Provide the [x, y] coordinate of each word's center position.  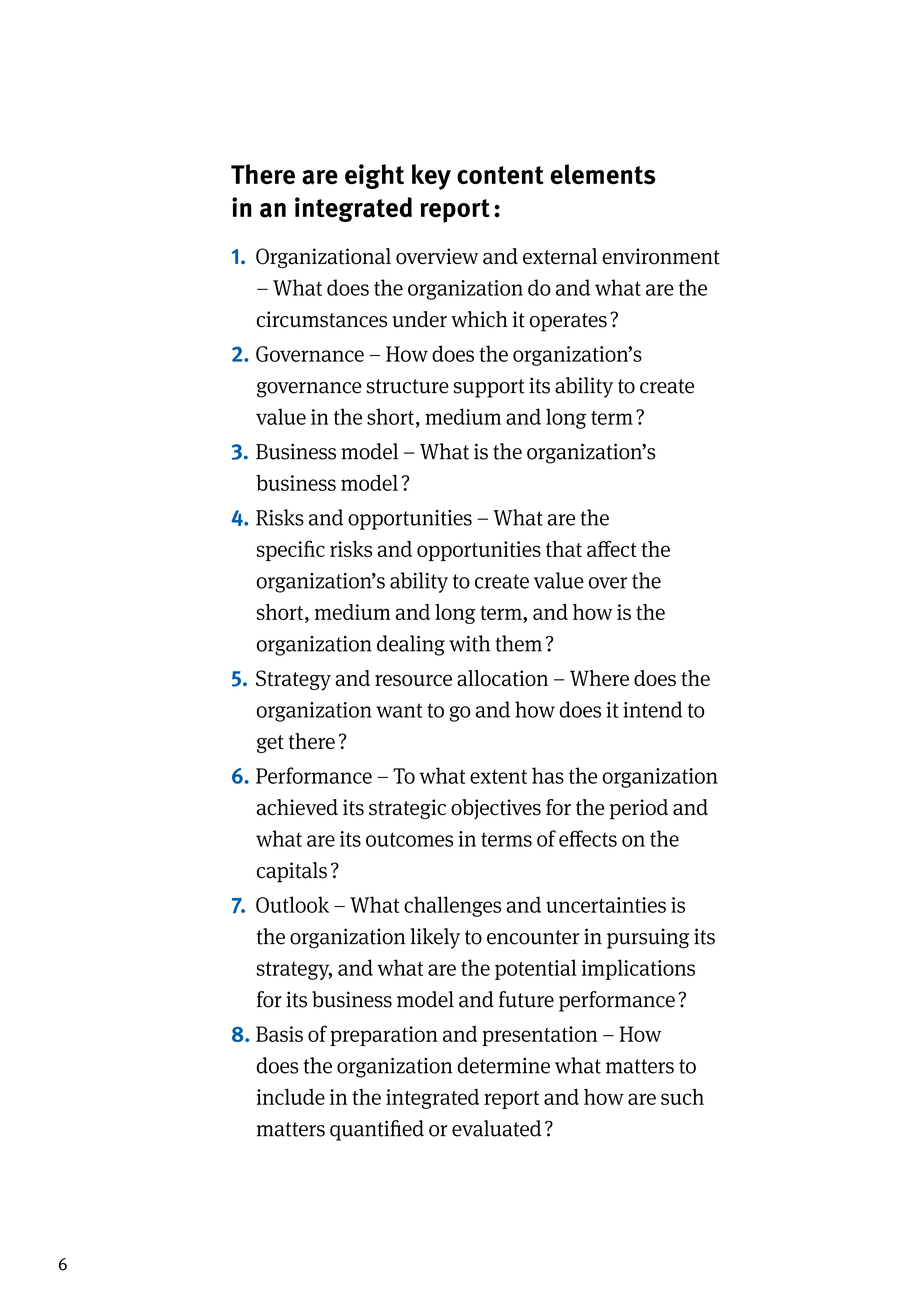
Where [599, 678]
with [469, 643]
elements [603, 174]
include [291, 1096]
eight [374, 176]
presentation [540, 1036]
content [500, 175]
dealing [411, 645]
